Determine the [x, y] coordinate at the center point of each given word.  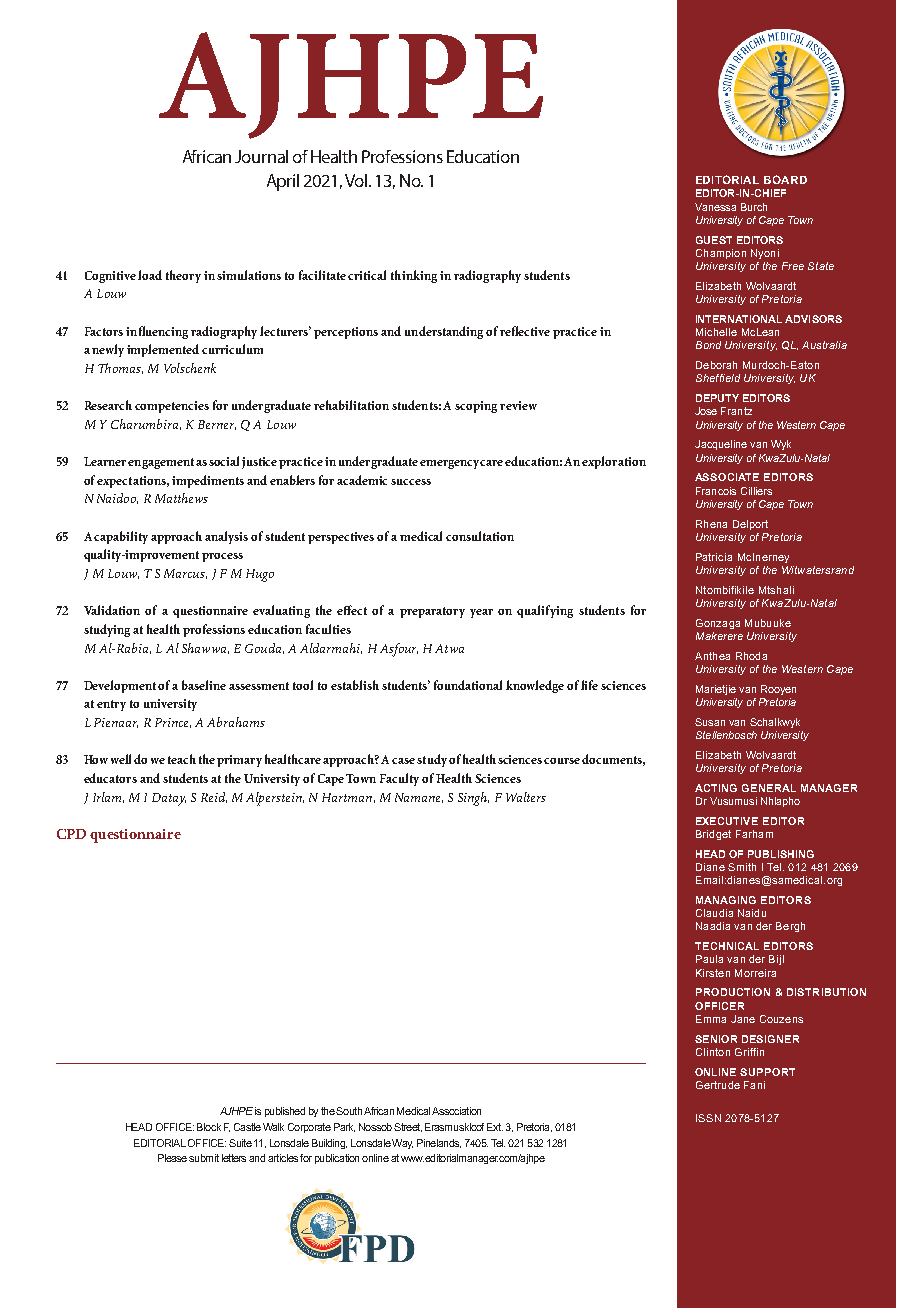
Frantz [736, 411]
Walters [526, 797]
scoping [476, 407]
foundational [468, 685]
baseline [204, 685]
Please [172, 1158]
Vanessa [715, 207]
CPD [71, 834]
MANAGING [726, 900]
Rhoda [751, 656]
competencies [172, 407]
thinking [414, 276]
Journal [261, 156]
